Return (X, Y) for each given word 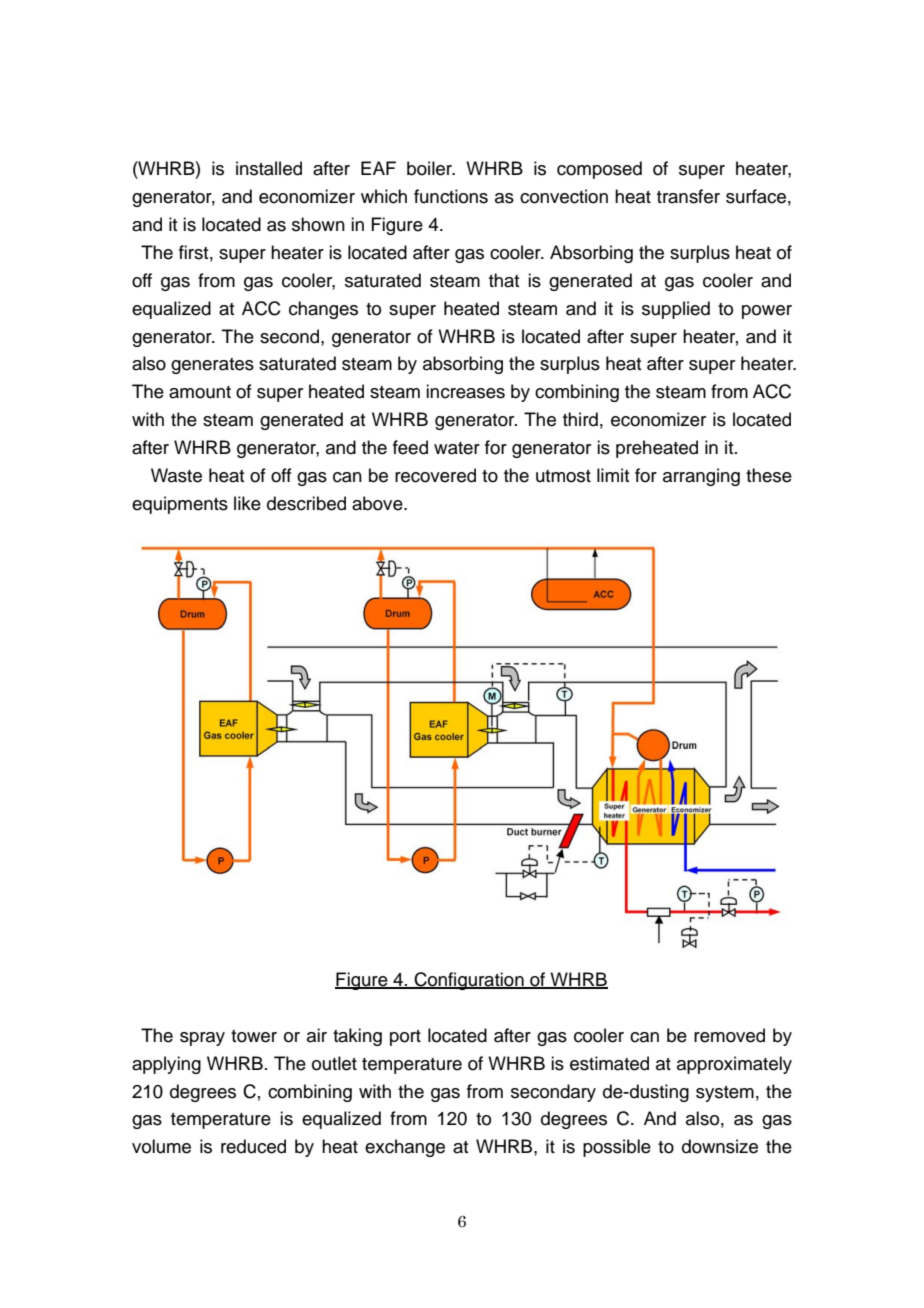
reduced (253, 1146)
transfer (688, 196)
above (378, 503)
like (247, 503)
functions (451, 196)
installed (269, 168)
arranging (701, 477)
